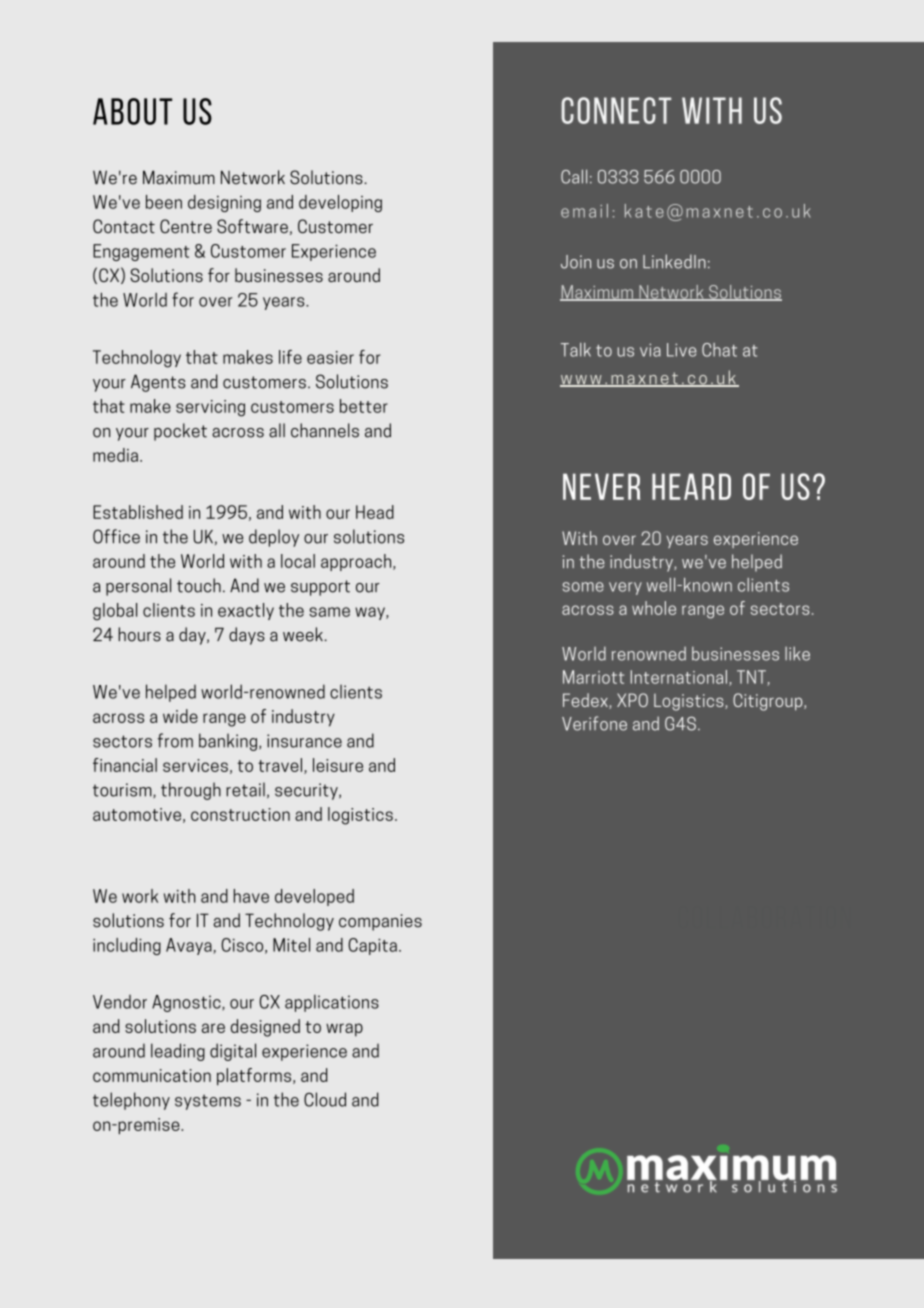  What do you see at coordinates (132, 111) in the document?
I see `ABOUT` at bounding box center [132, 111].
